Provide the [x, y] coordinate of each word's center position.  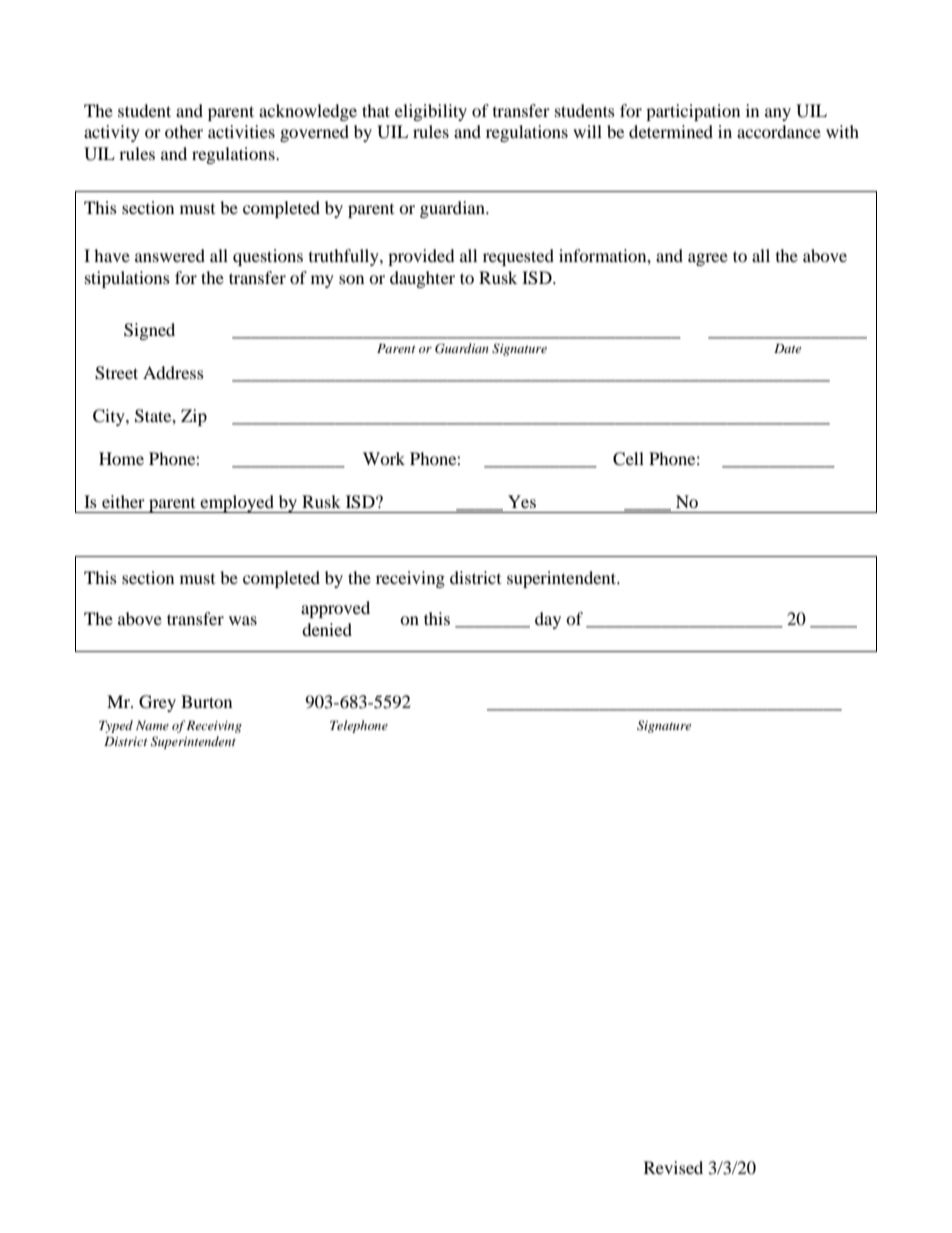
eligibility [431, 112]
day [548, 620]
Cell [628, 459]
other [184, 131]
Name [152, 725]
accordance [779, 131]
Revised [673, 1167]
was [243, 620]
